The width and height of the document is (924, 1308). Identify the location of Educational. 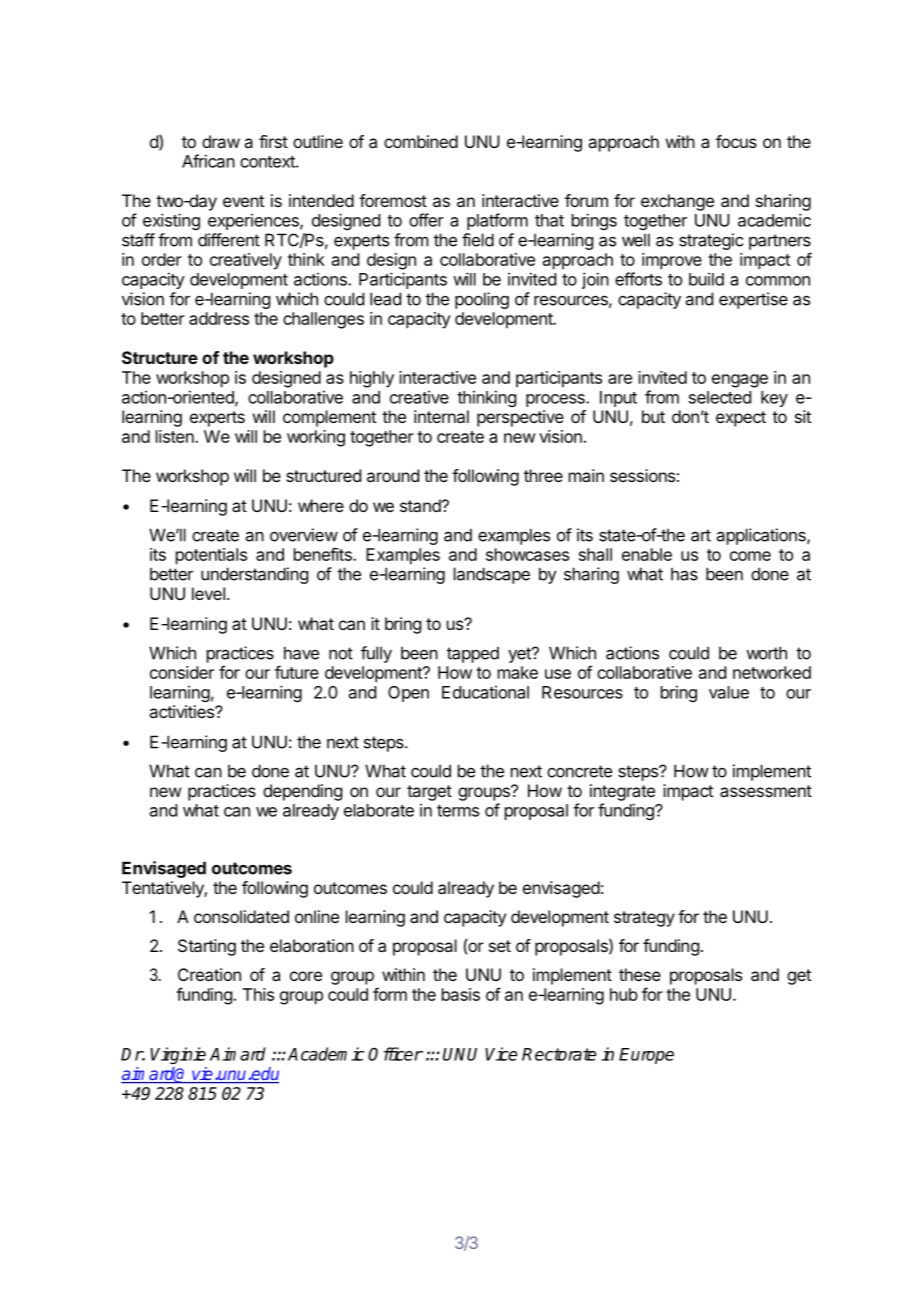
(485, 692).
